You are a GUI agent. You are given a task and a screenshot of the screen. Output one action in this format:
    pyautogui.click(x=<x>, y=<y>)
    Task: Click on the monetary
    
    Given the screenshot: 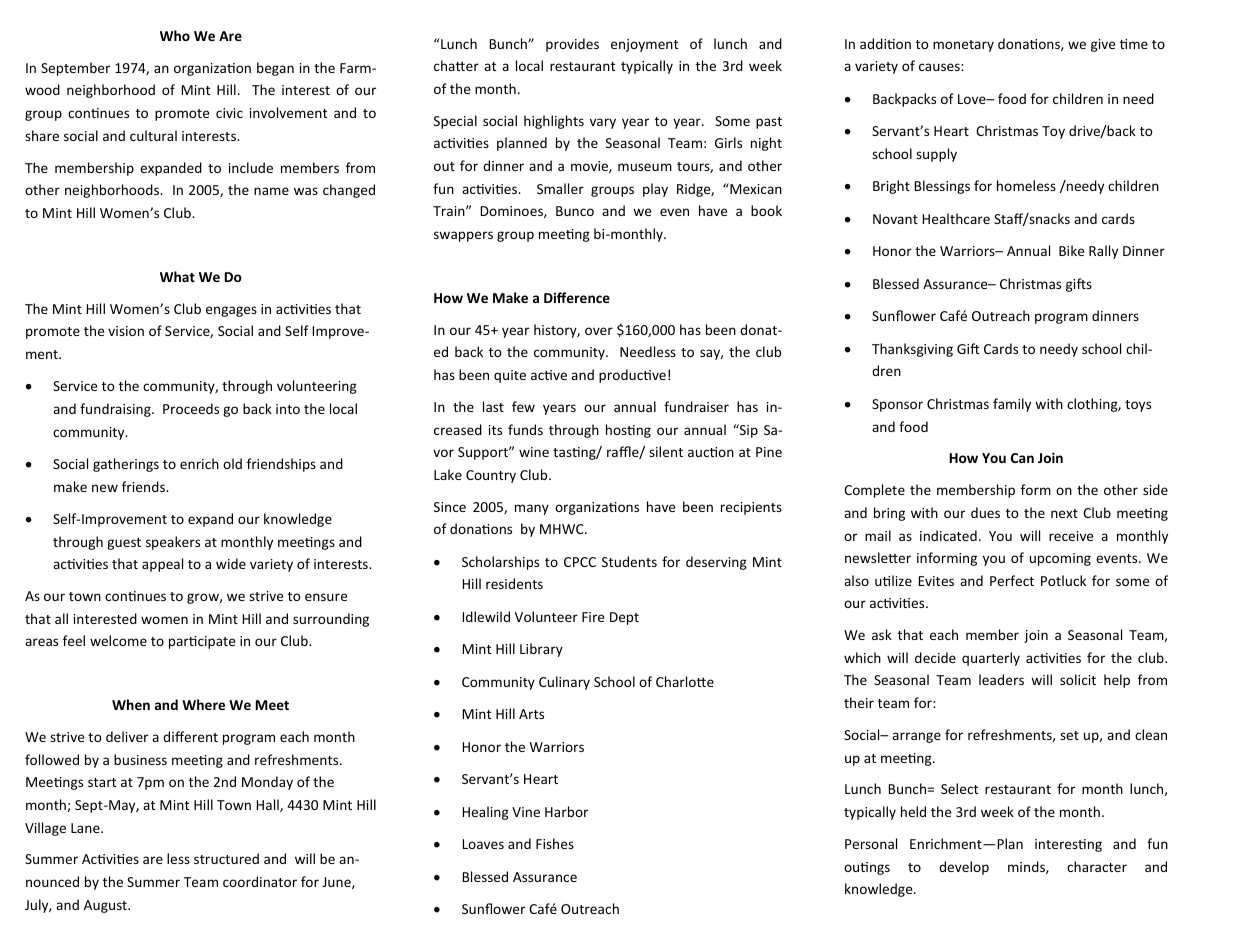 What is the action you would take?
    pyautogui.click(x=963, y=46)
